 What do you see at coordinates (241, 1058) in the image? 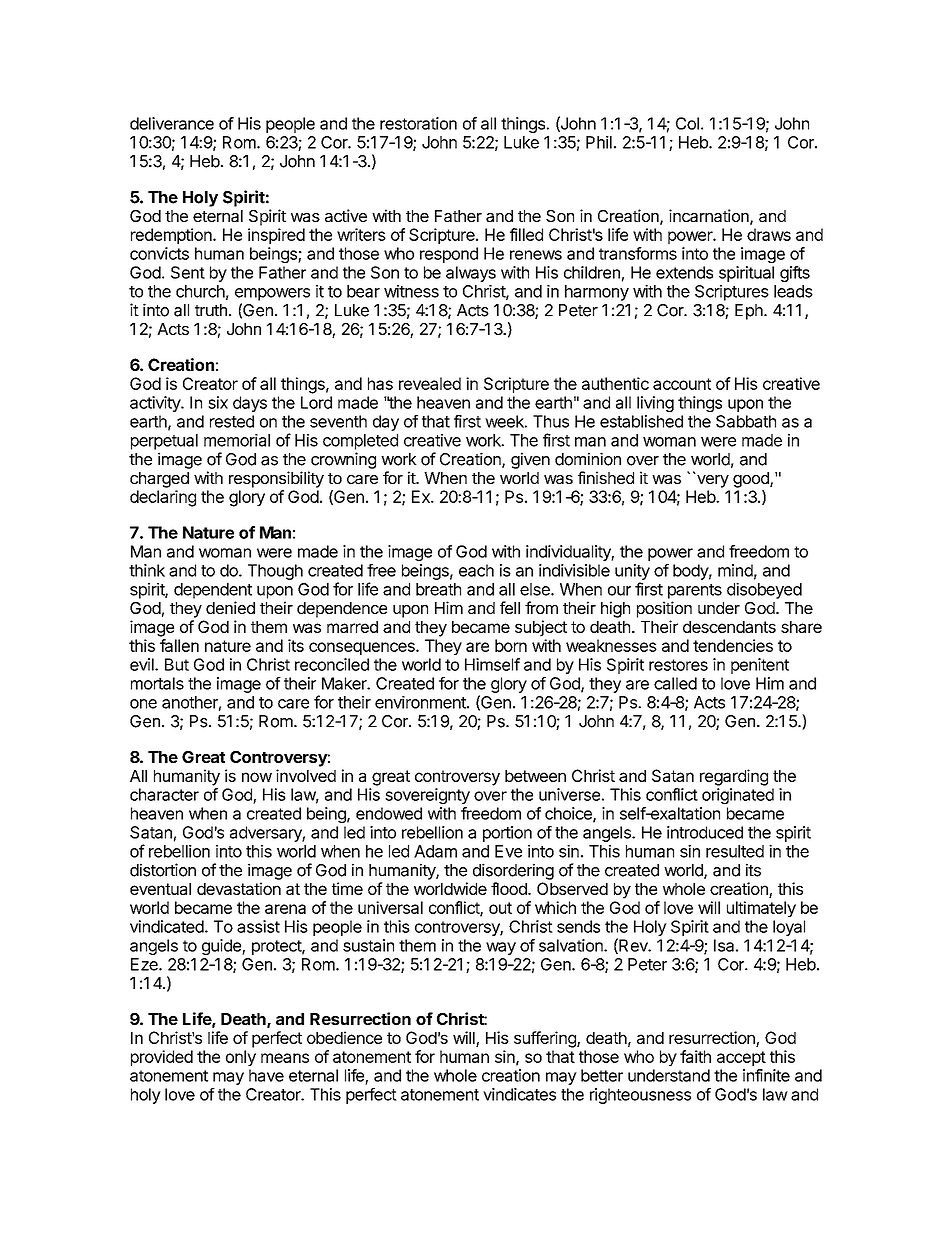
I see `only` at bounding box center [241, 1058].
